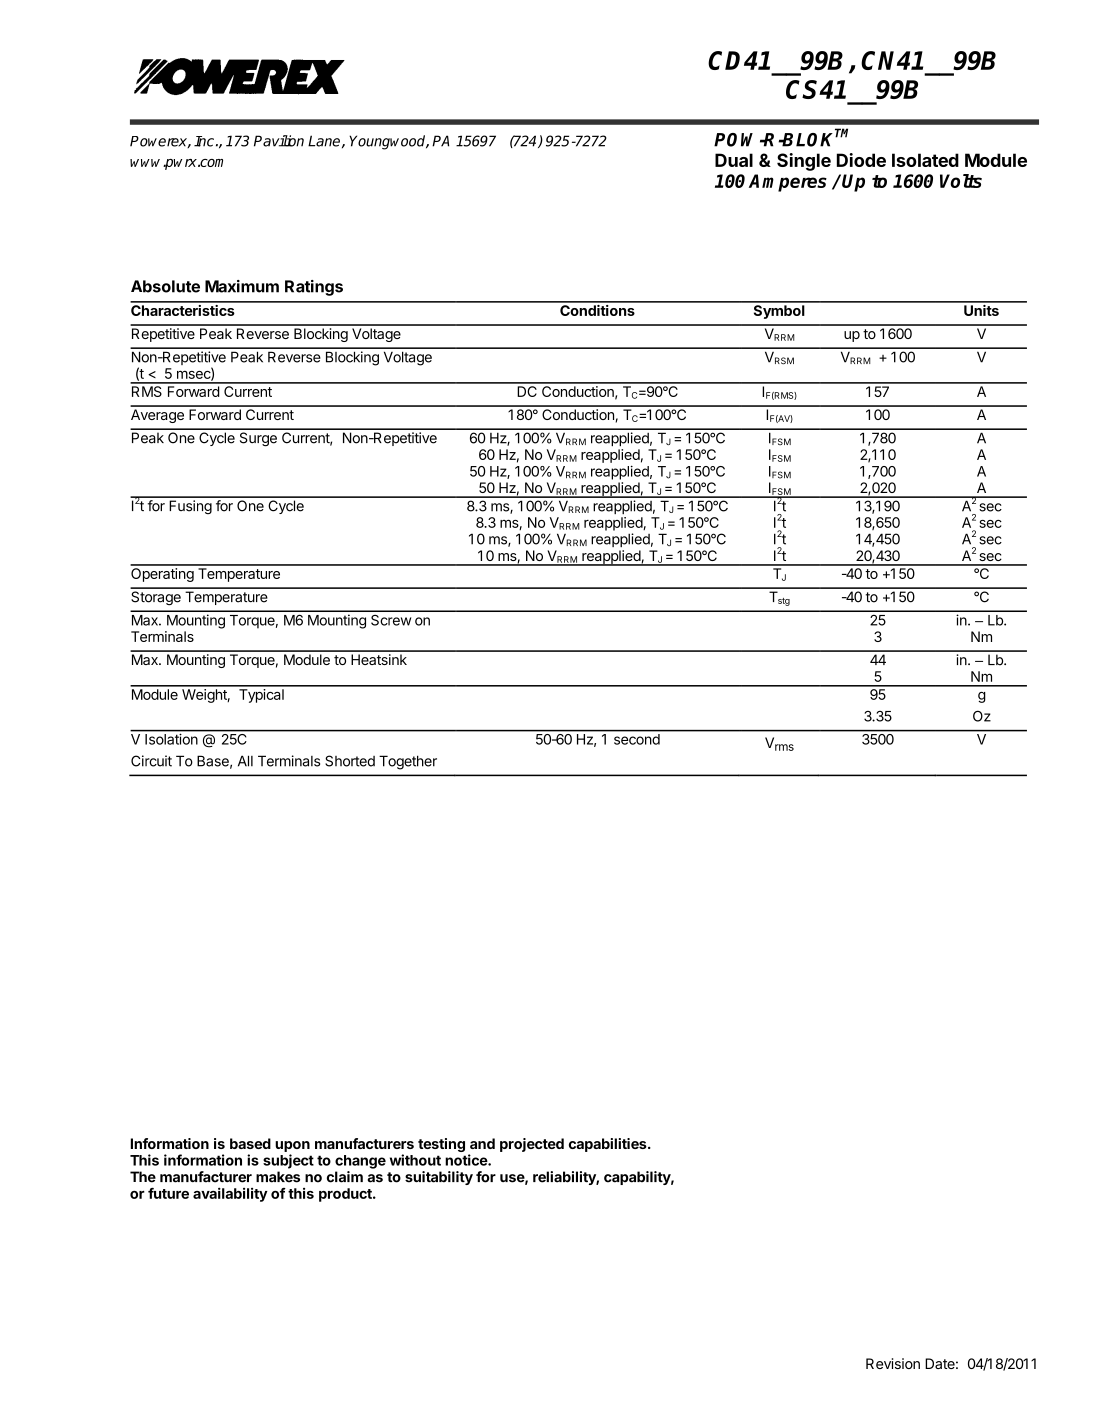  Describe the element at coordinates (861, 160) in the screenshot. I see `Diode` at that location.
